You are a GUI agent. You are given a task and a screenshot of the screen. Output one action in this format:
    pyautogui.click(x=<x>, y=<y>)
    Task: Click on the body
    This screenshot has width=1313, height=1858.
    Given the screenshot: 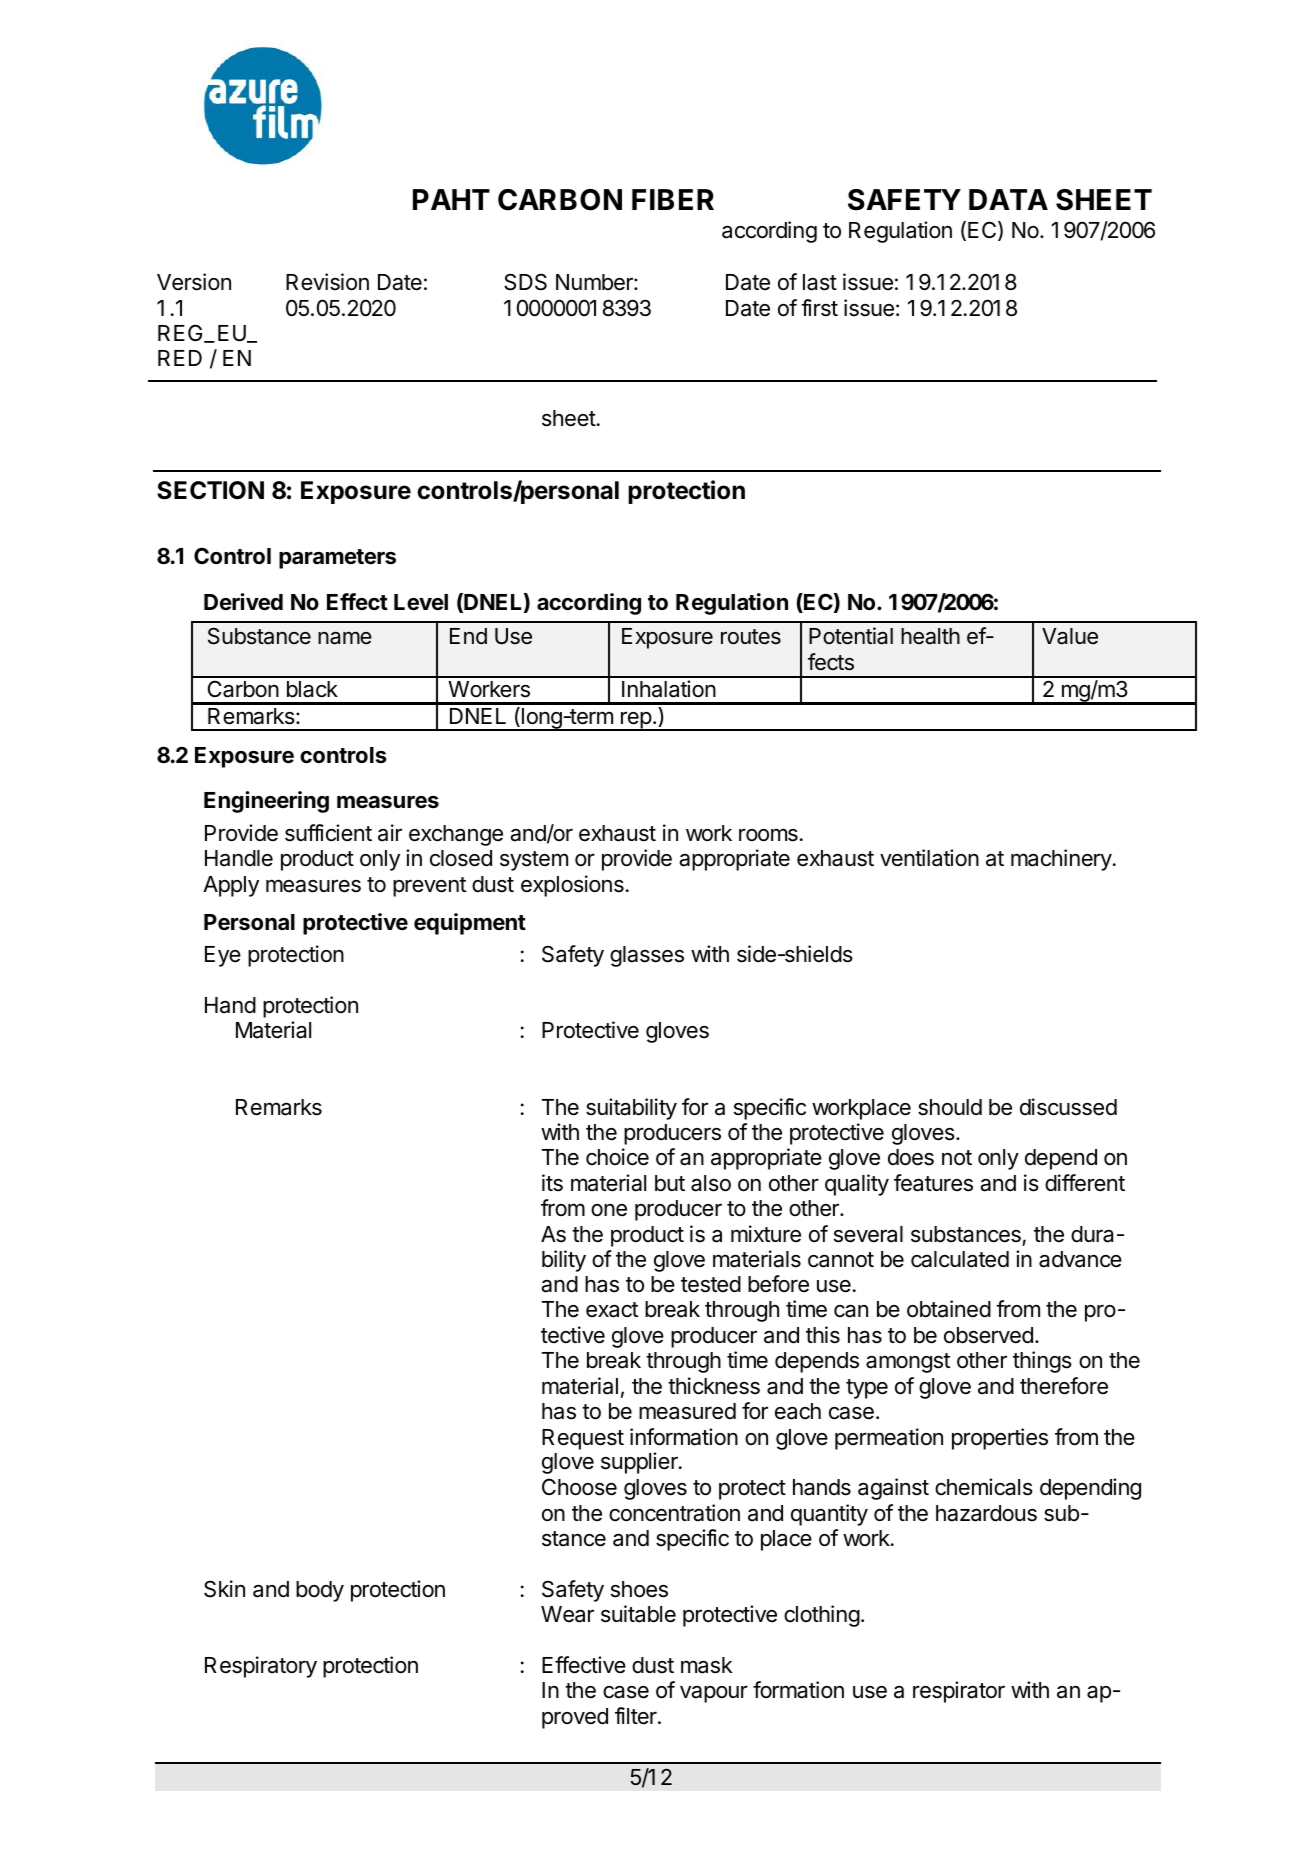 What is the action you would take?
    pyautogui.click(x=320, y=1591)
